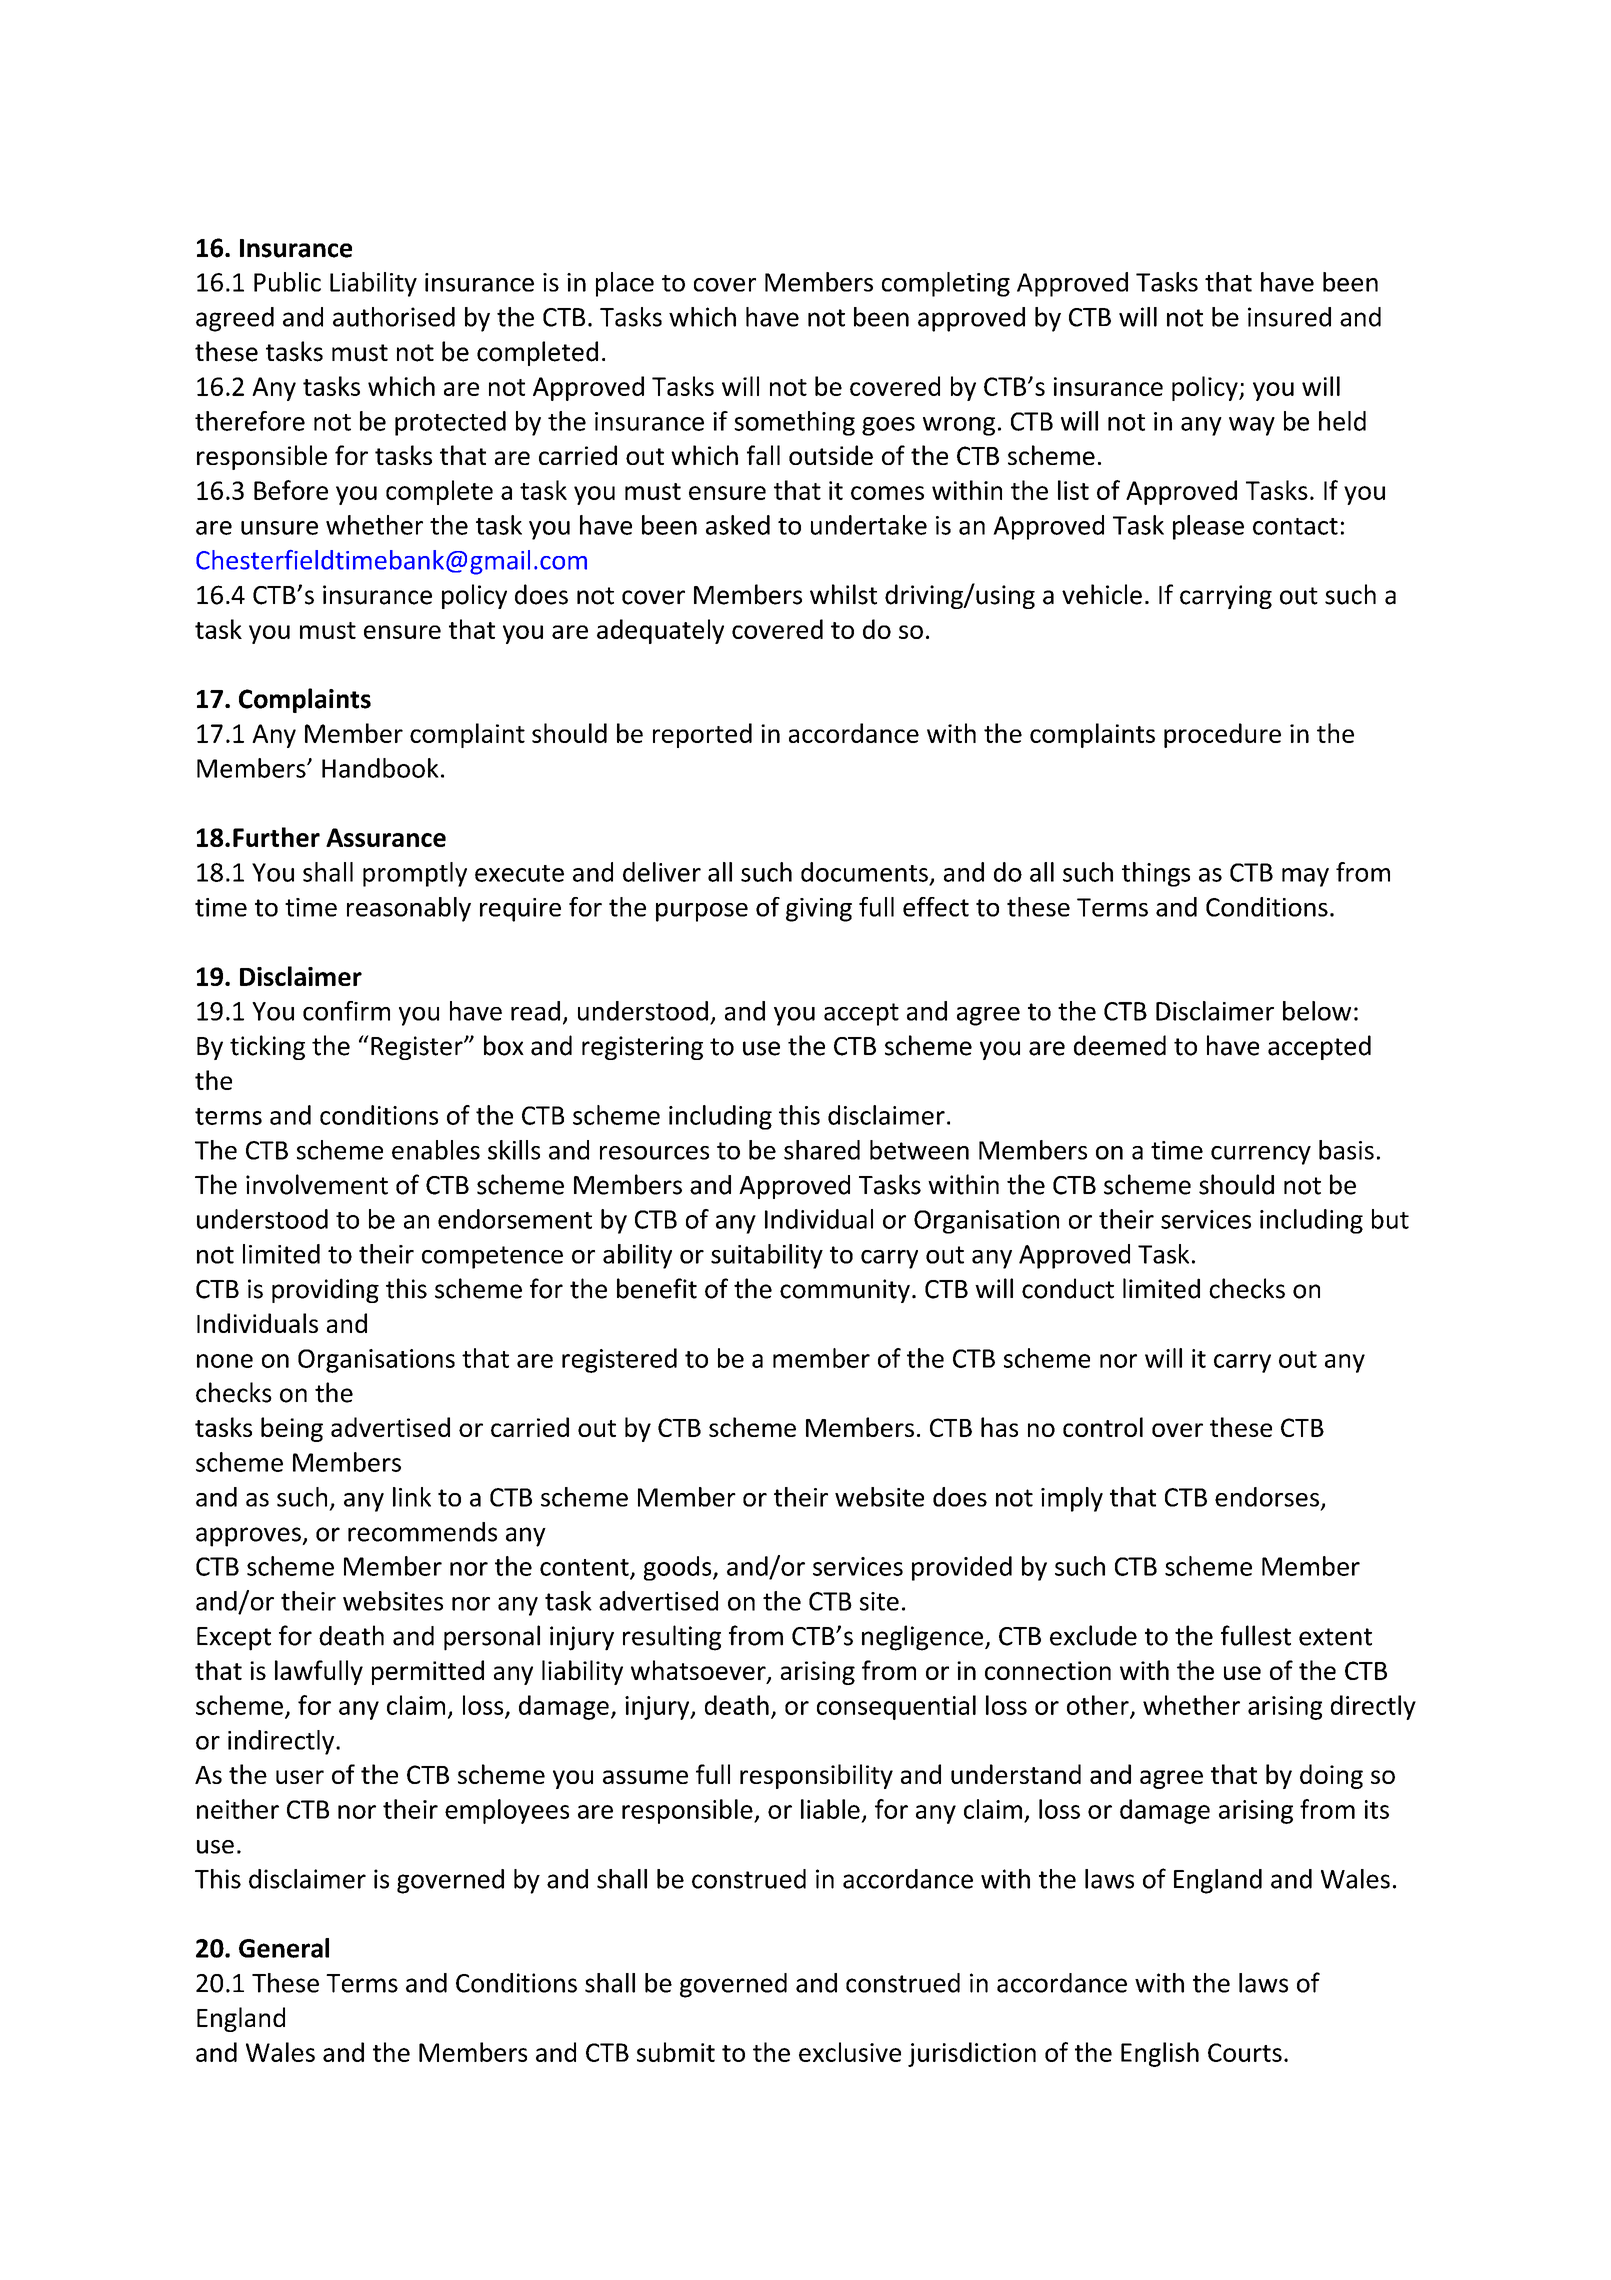 The image size is (1611, 2280). Describe the element at coordinates (1222, 735) in the screenshot. I see `procedure` at that location.
